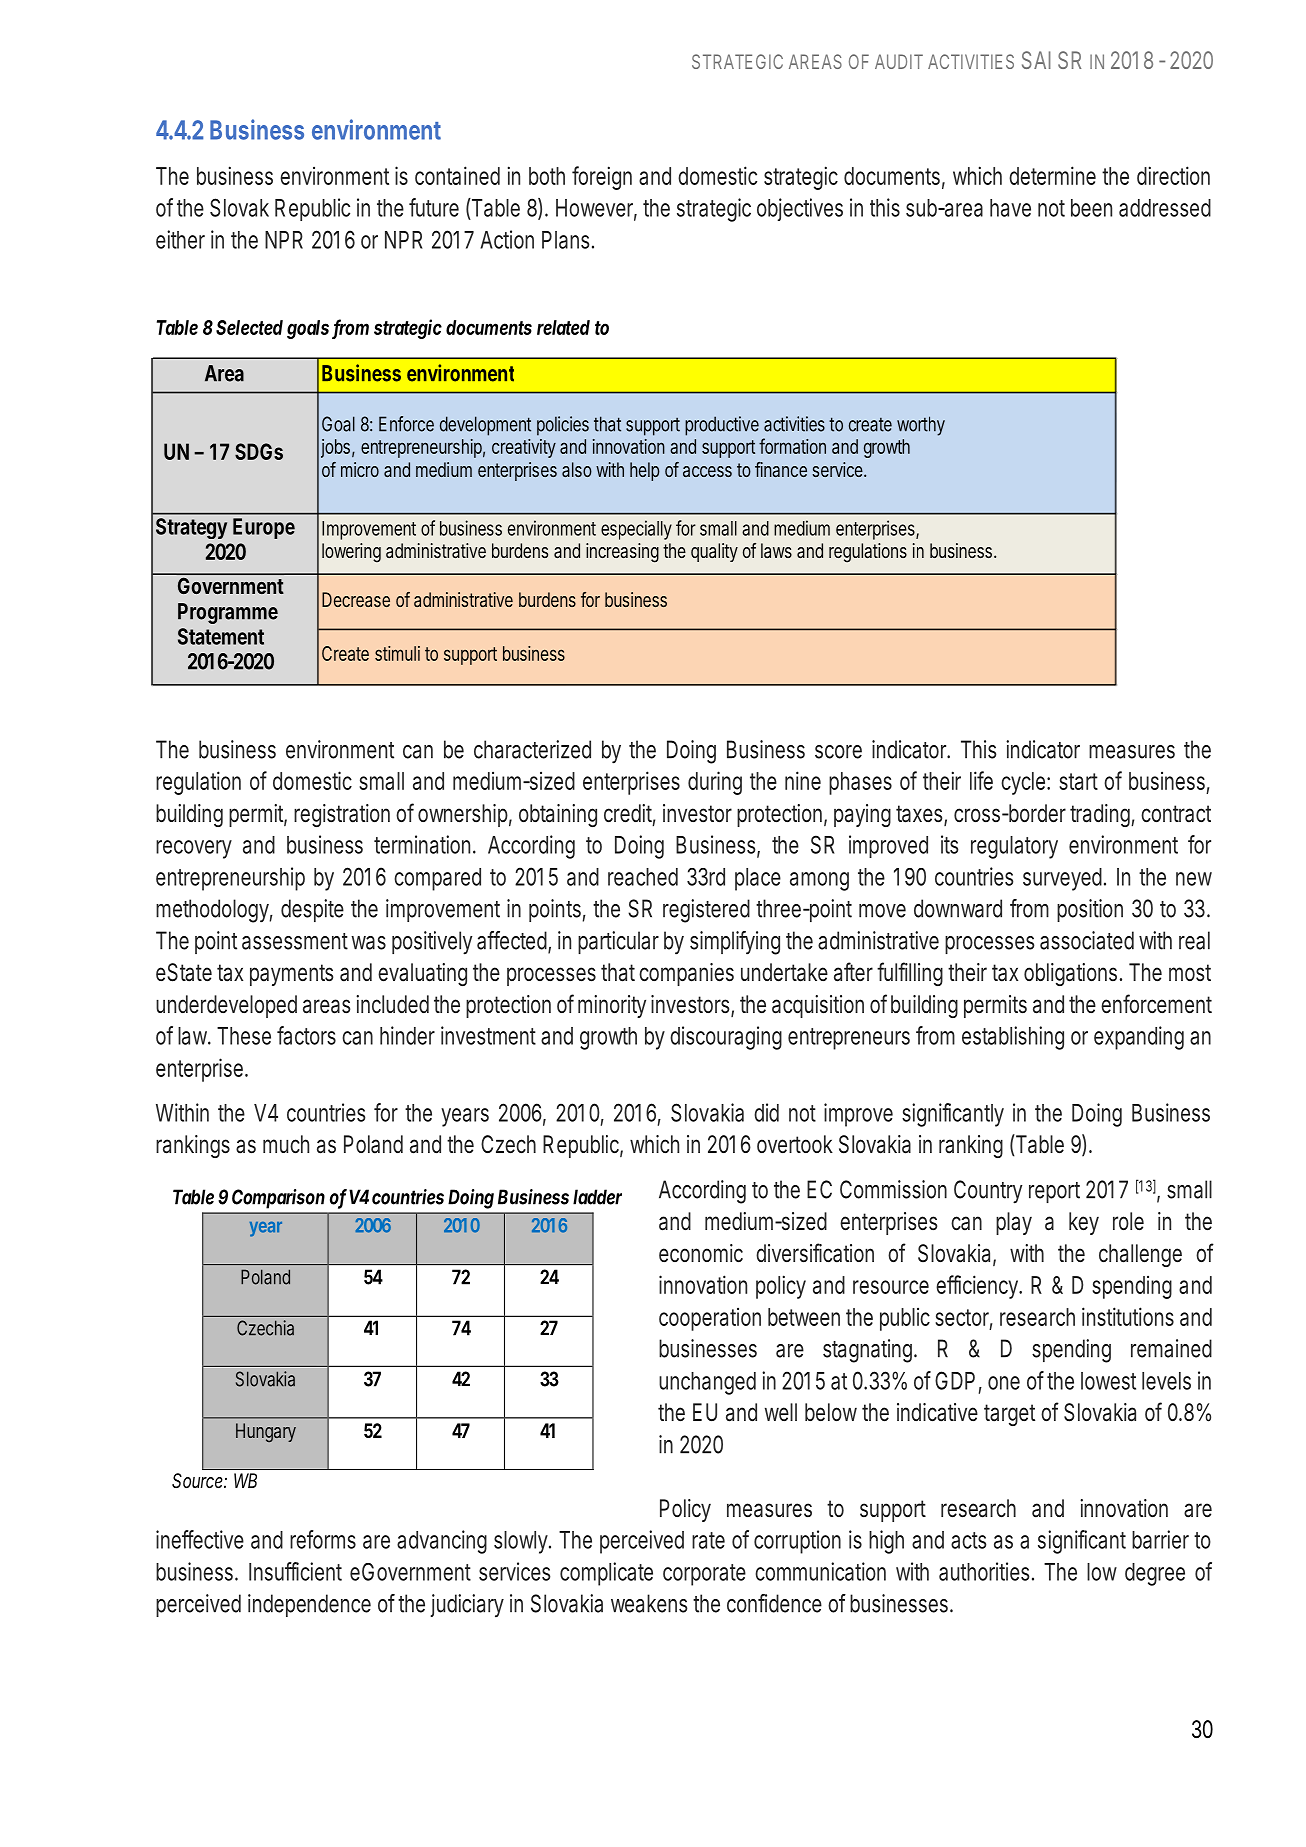 The height and width of the document is (1847, 1306). I want to click on Selected, so click(249, 327).
